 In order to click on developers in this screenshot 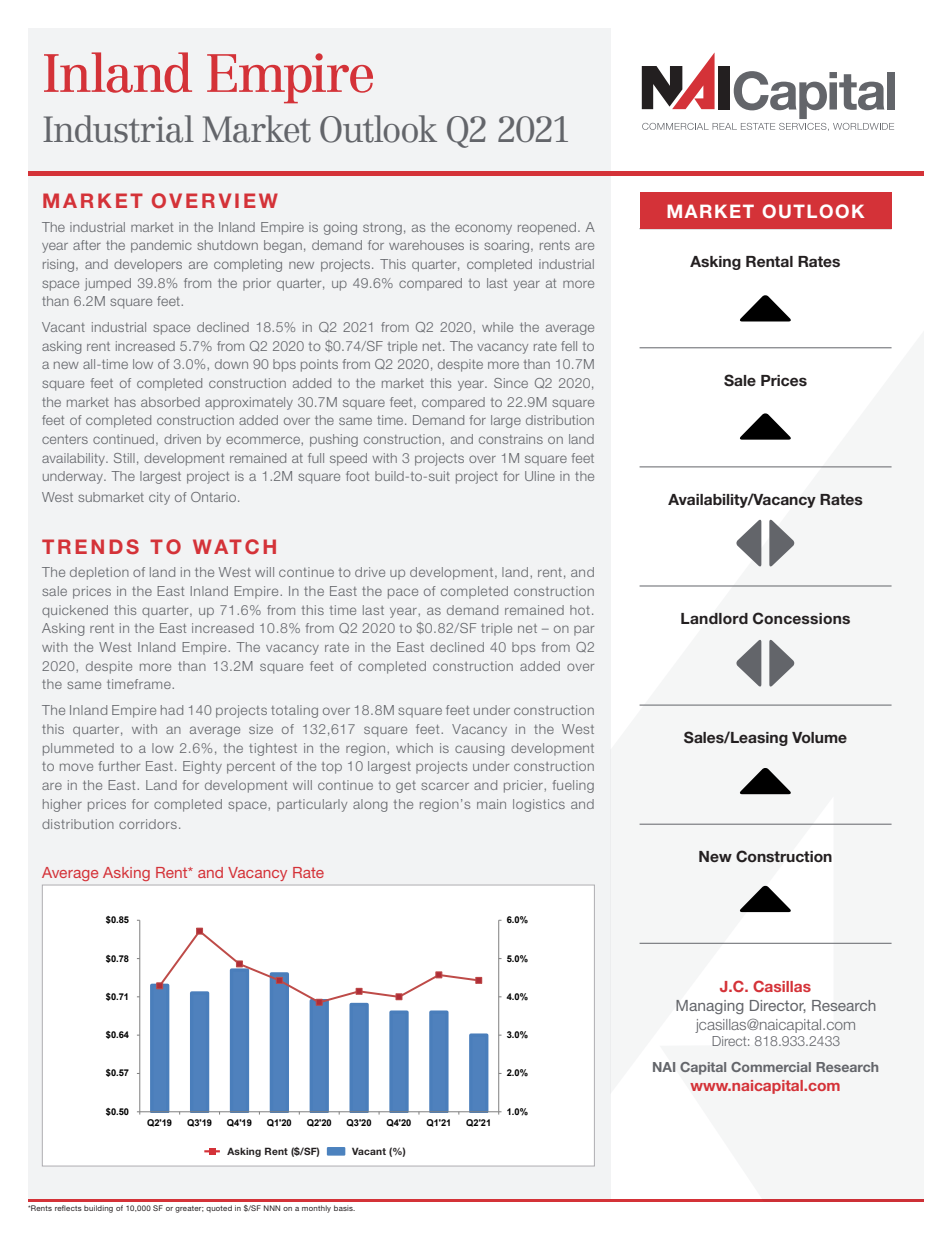, I will do `click(148, 265)`.
